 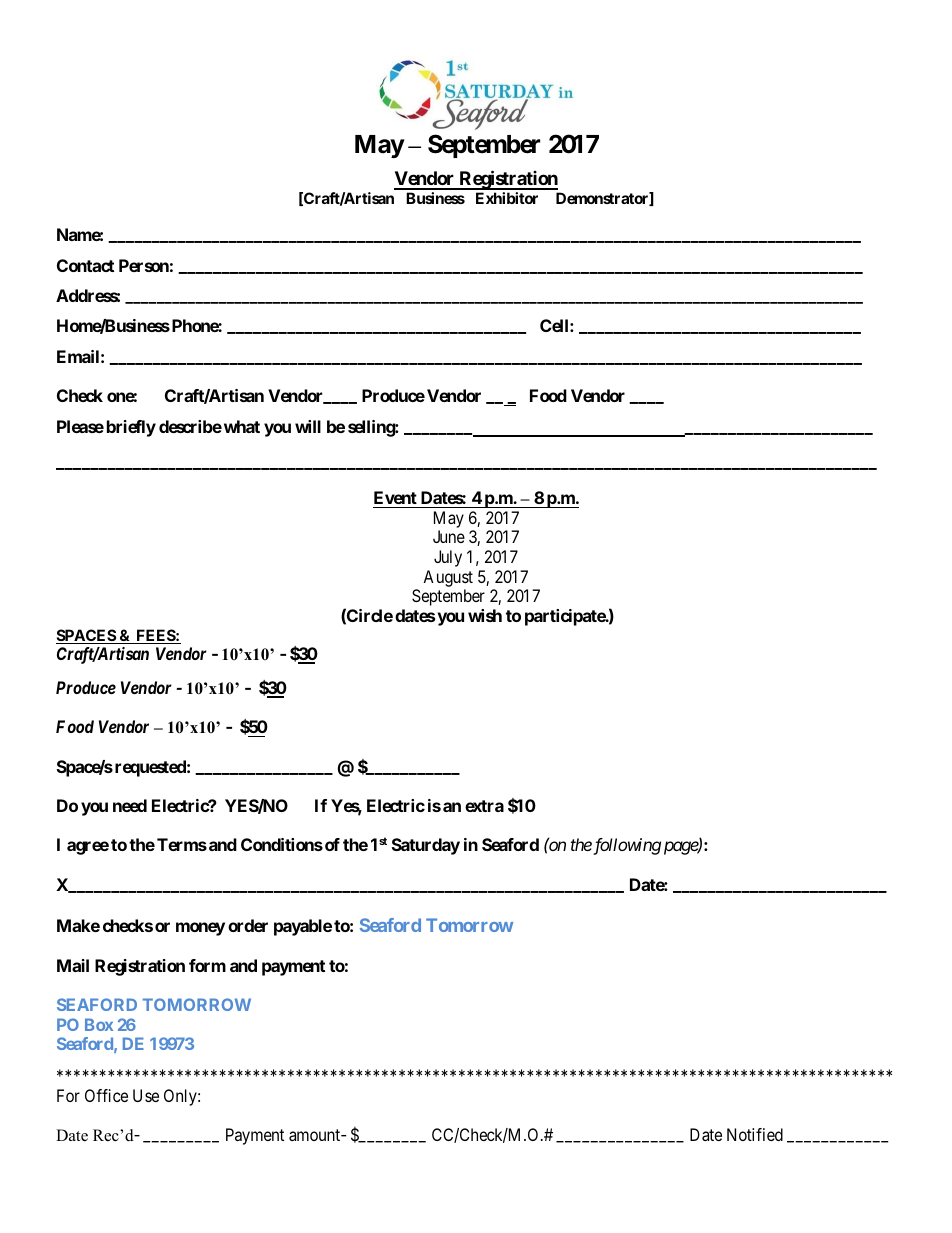 What do you see at coordinates (146, 1095) in the page?
I see `Use` at bounding box center [146, 1095].
